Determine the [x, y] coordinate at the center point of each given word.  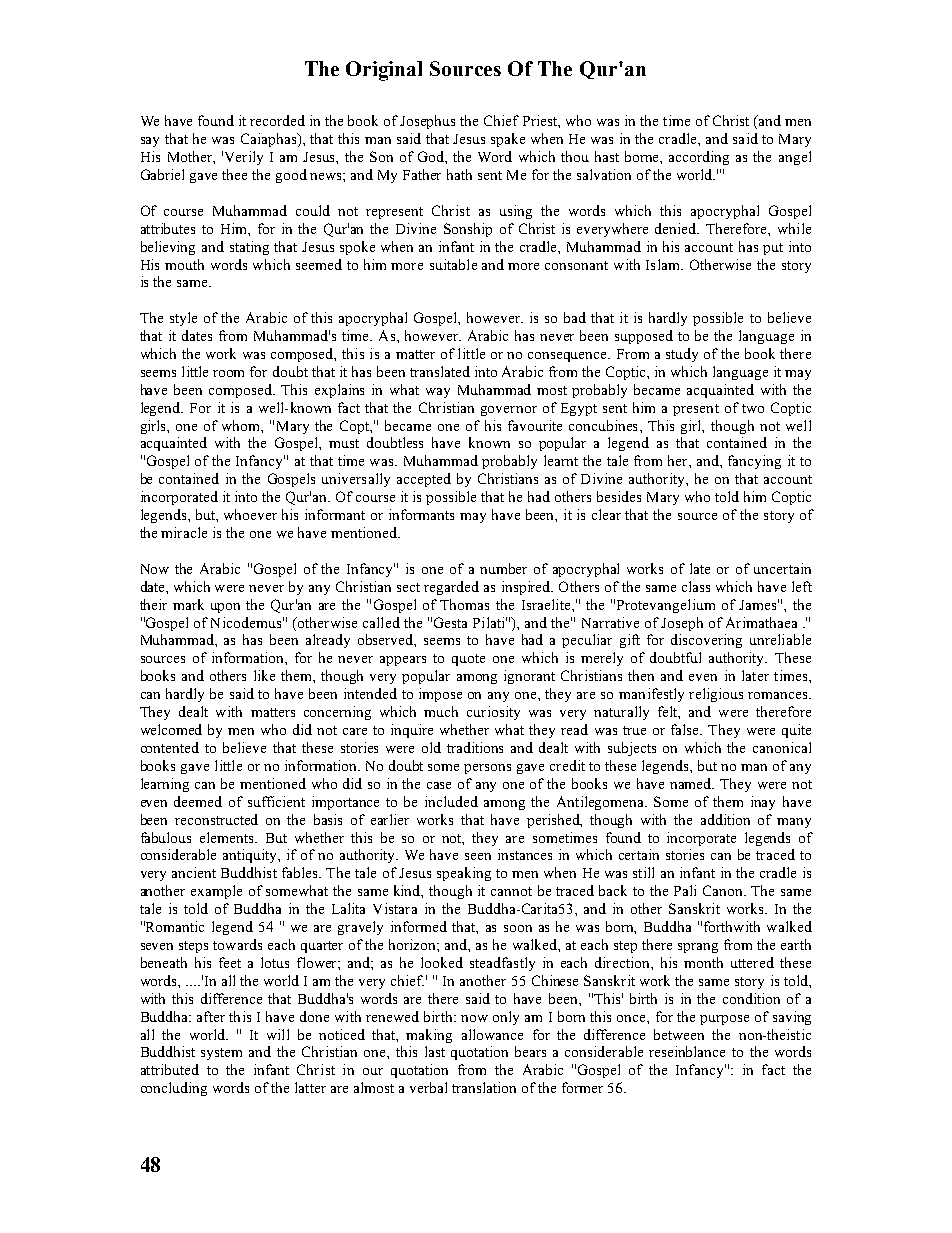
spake [508, 140]
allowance [492, 1034]
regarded [451, 588]
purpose [724, 1020]
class [696, 586]
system [221, 1054]
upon [225, 608]
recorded [277, 120]
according [699, 158]
